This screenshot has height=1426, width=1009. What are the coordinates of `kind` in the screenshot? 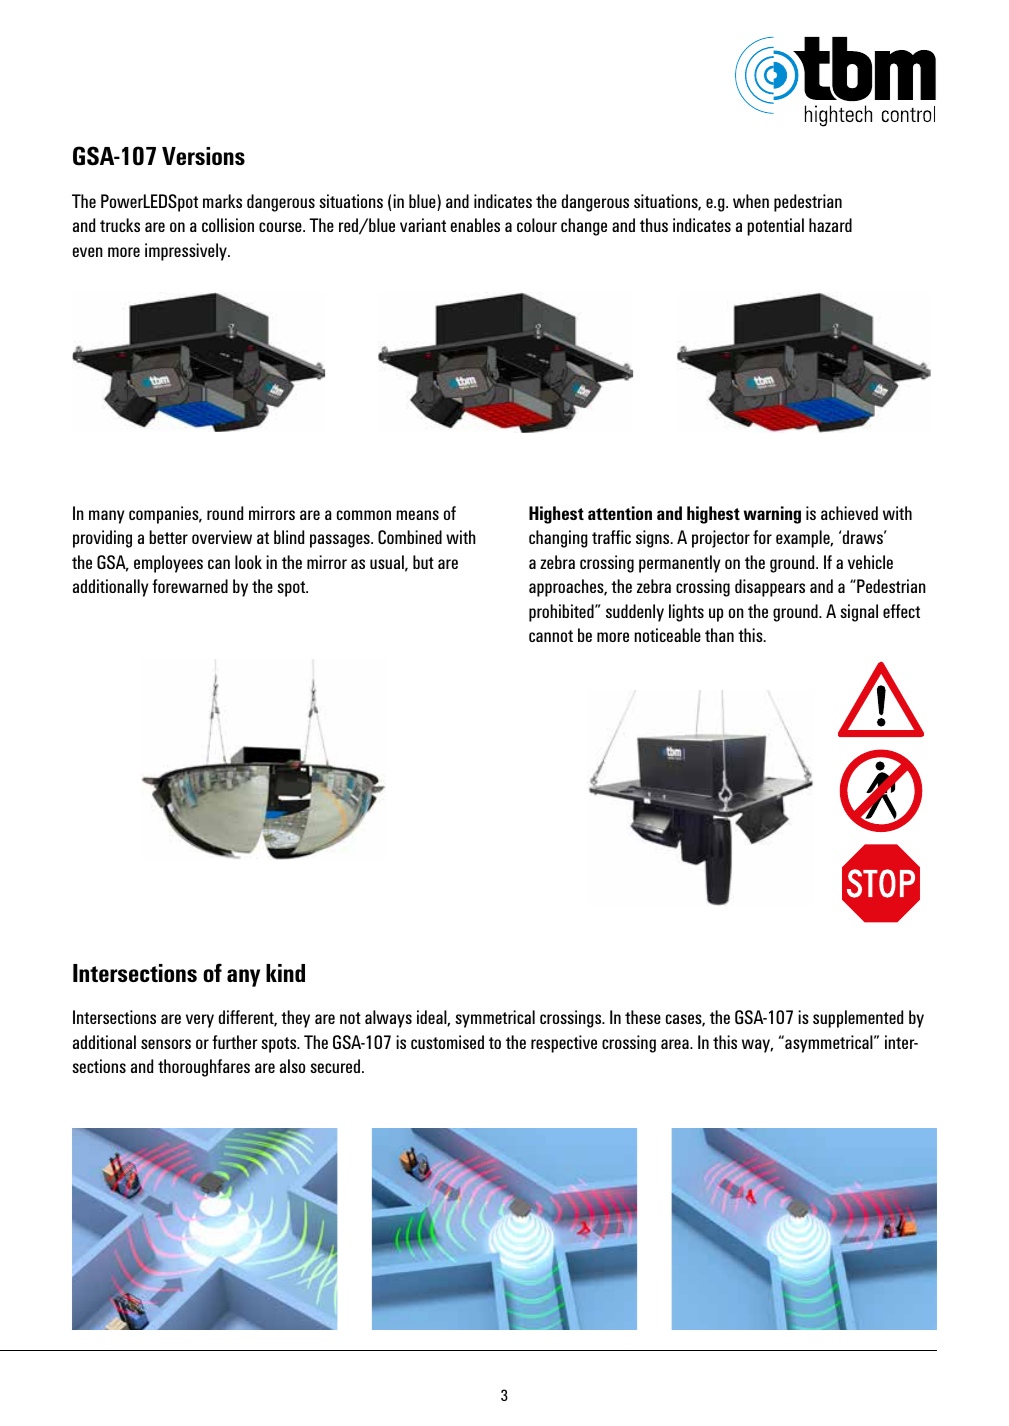 It's located at (285, 973).
